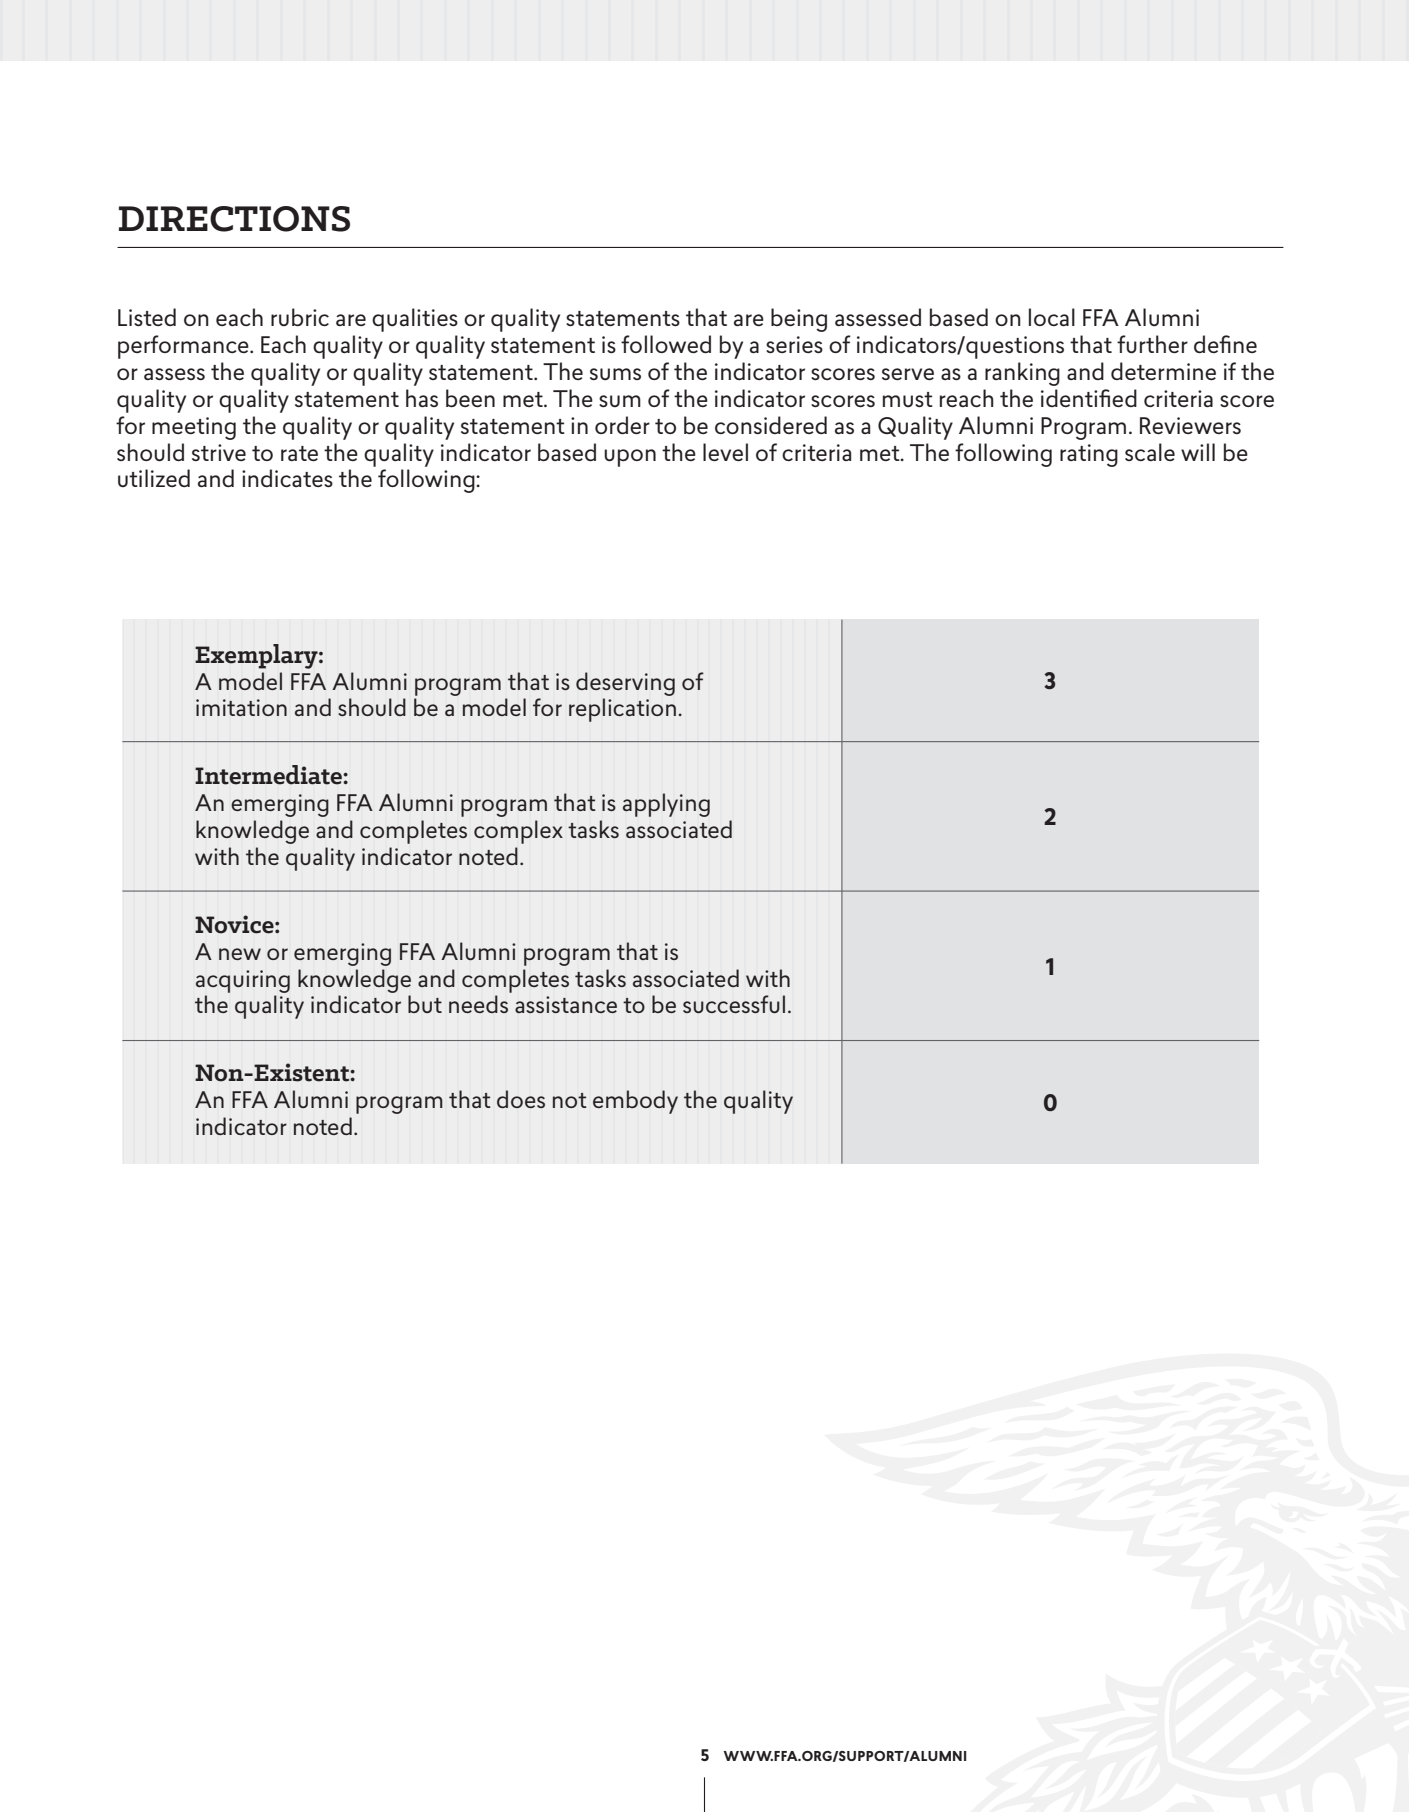 The height and width of the page is (1812, 1409). What do you see at coordinates (734, 1004) in the page?
I see `successful` at bounding box center [734, 1004].
